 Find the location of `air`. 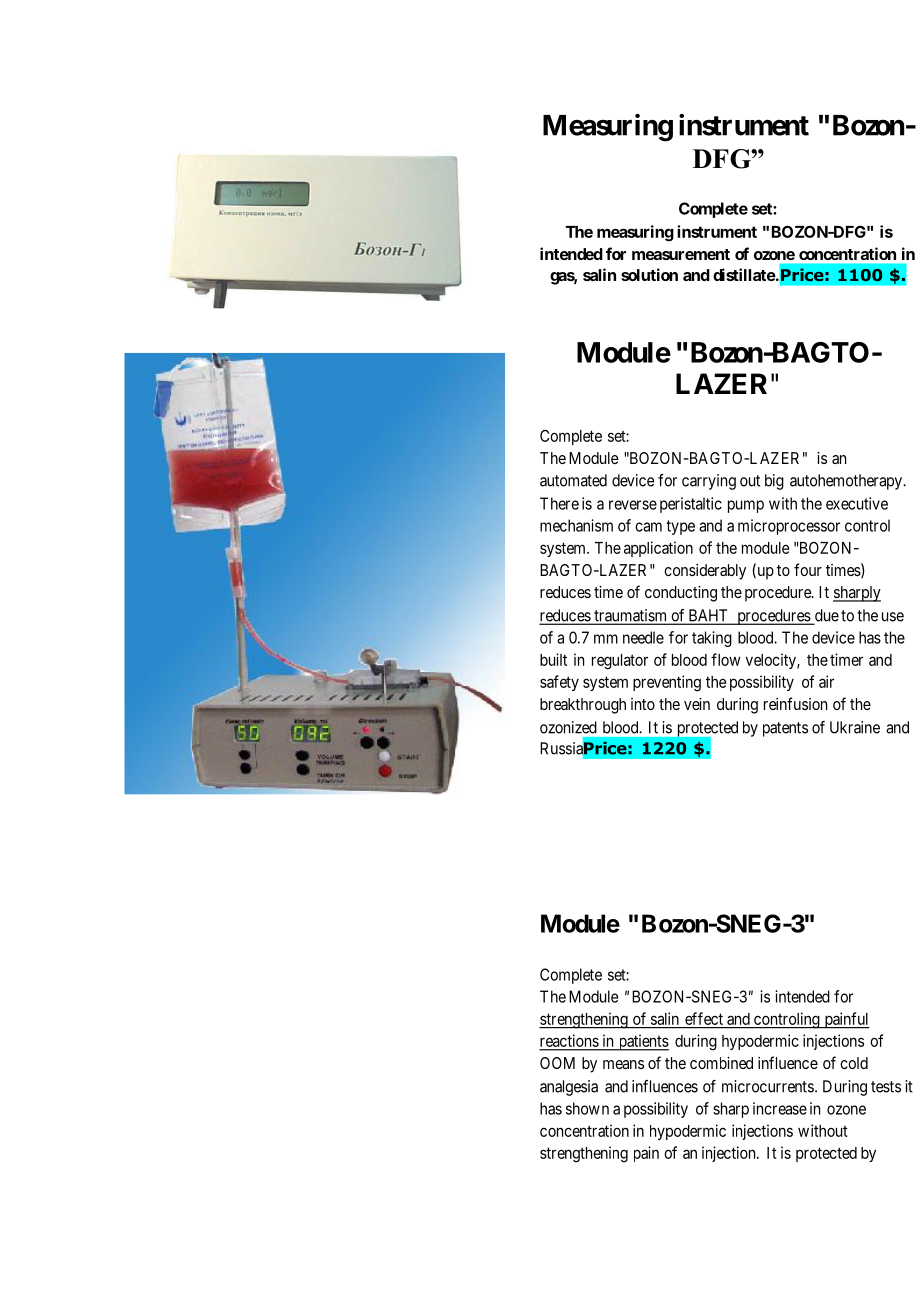

air is located at coordinates (826, 681).
